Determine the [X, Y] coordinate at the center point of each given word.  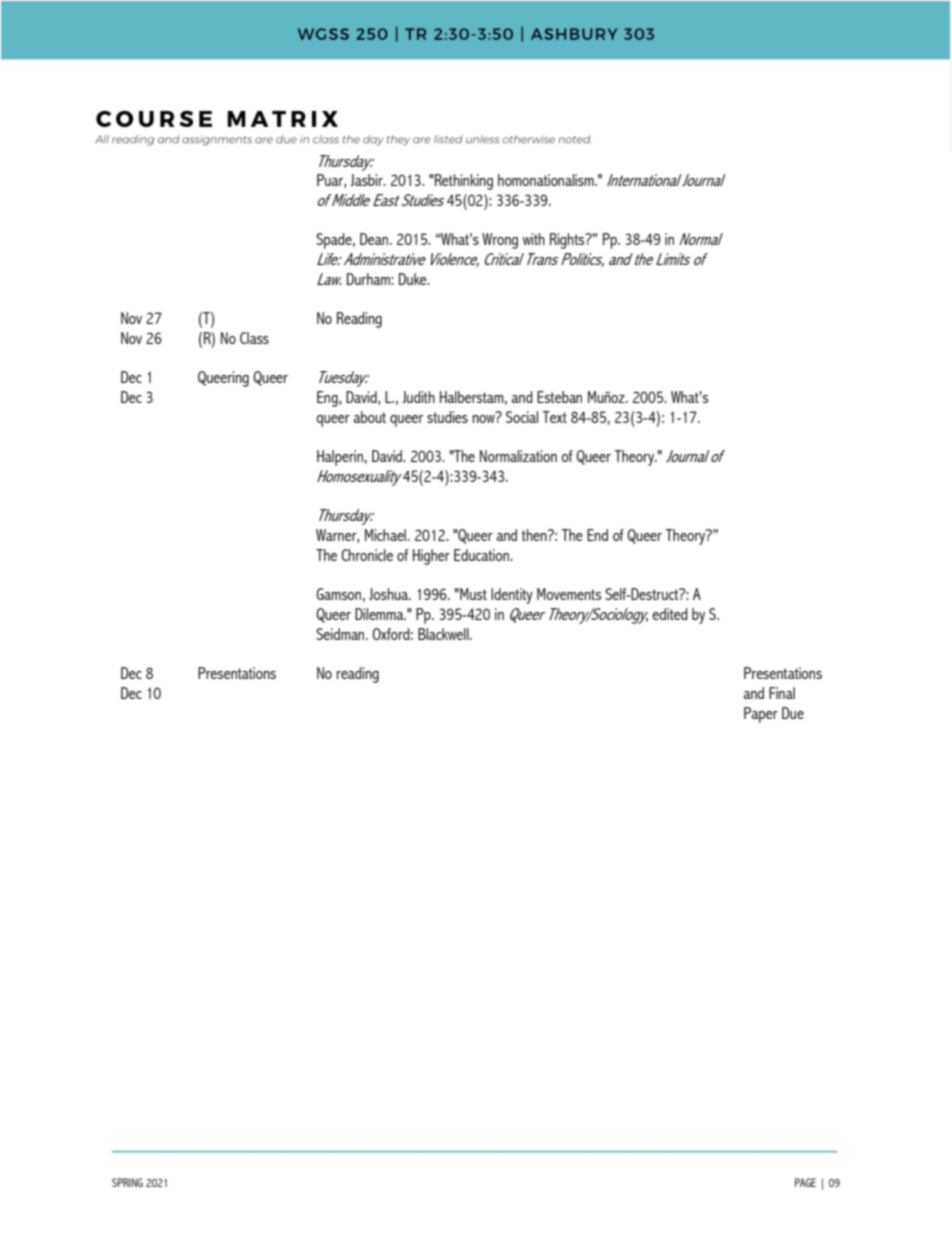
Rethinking [463, 182]
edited [670, 614]
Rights [568, 241]
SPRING [127, 1182]
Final [782, 693]
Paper [761, 715]
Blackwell [444, 634]
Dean [375, 239]
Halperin [340, 458]
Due [793, 713]
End [597, 535]
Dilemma [380, 614]
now [485, 417]
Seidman [341, 634]
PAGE [805, 1182]
